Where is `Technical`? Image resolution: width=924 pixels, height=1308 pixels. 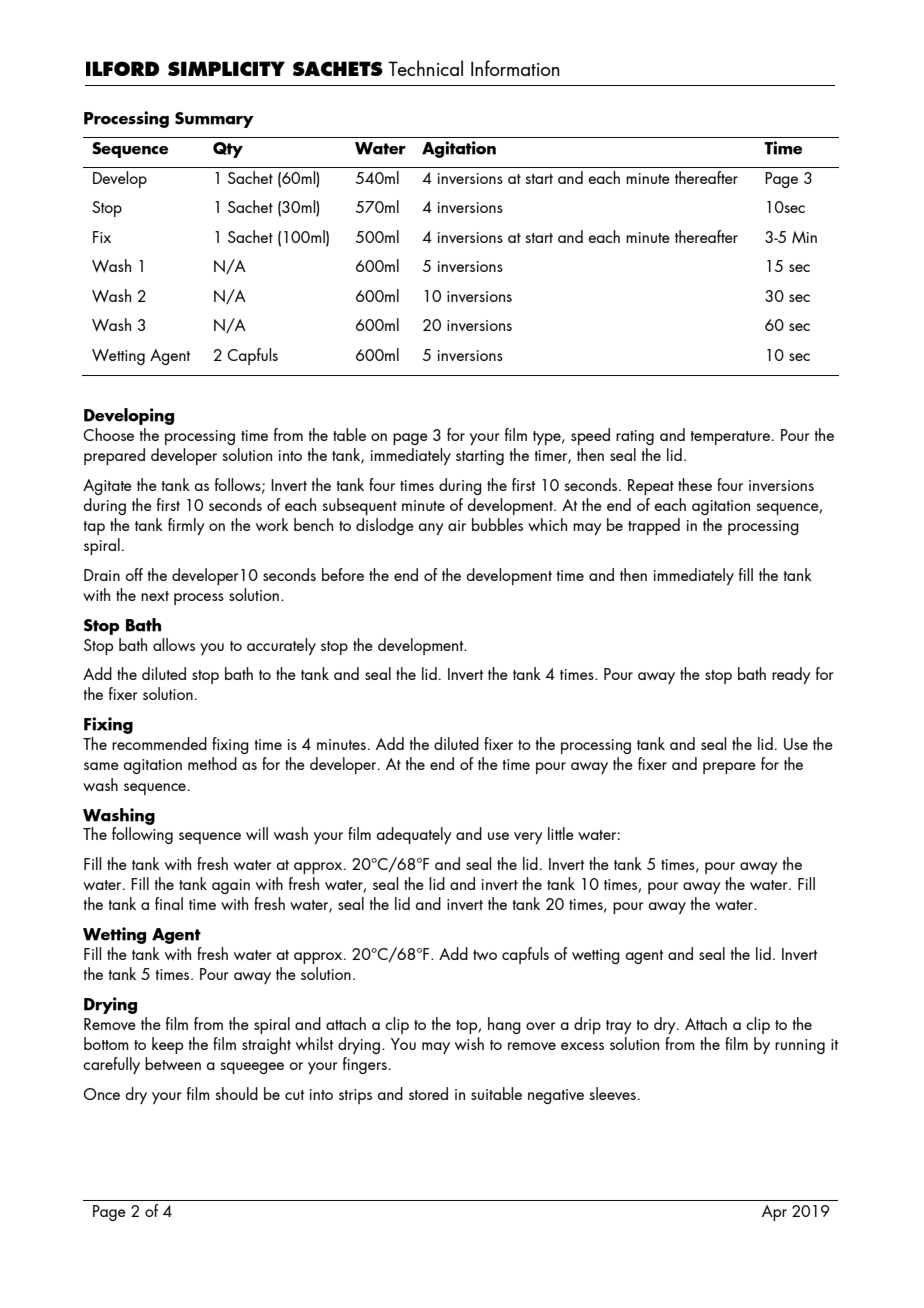 Technical is located at coordinates (425, 68).
